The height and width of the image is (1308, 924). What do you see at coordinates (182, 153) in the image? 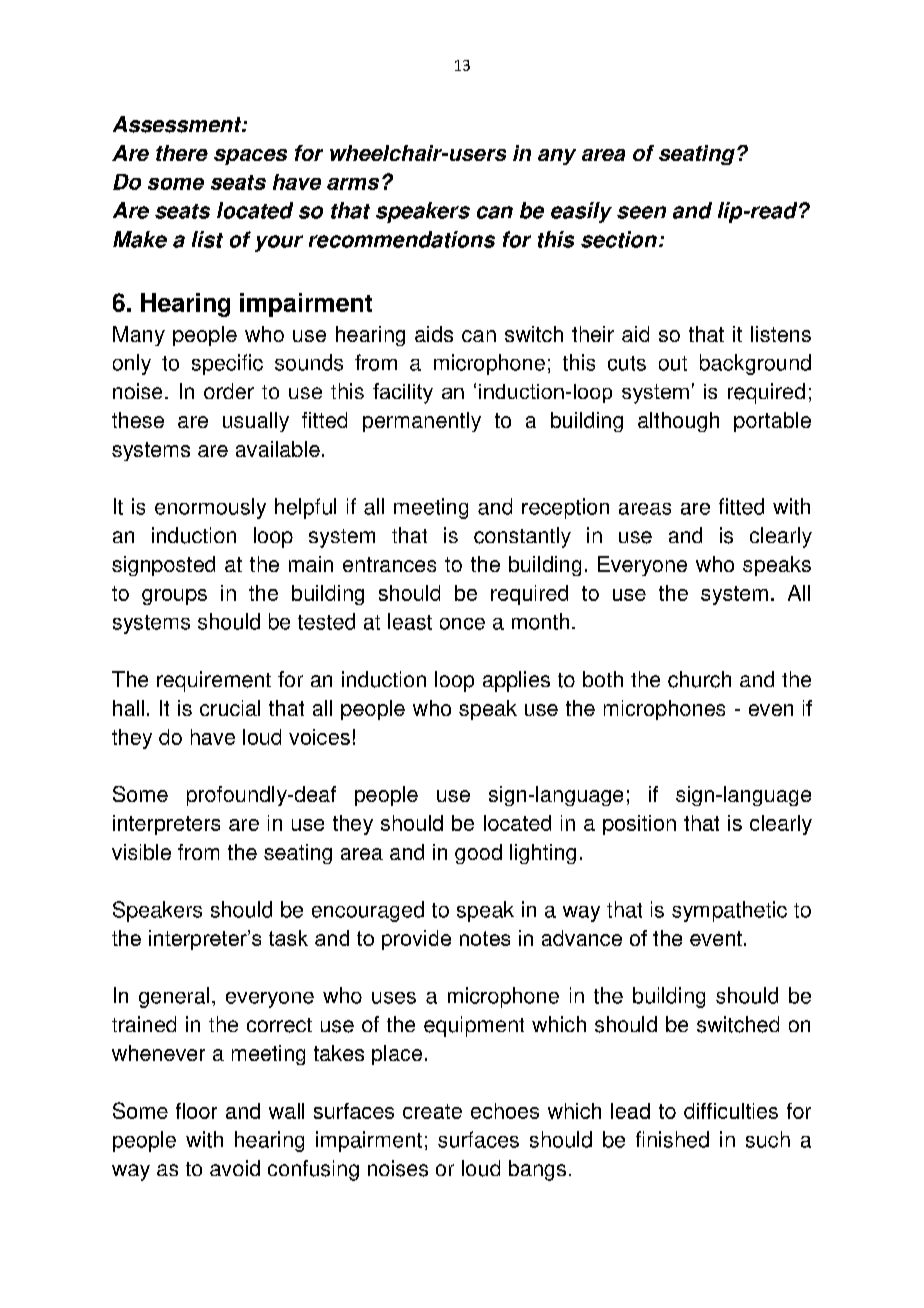
I see `there` at bounding box center [182, 153].
